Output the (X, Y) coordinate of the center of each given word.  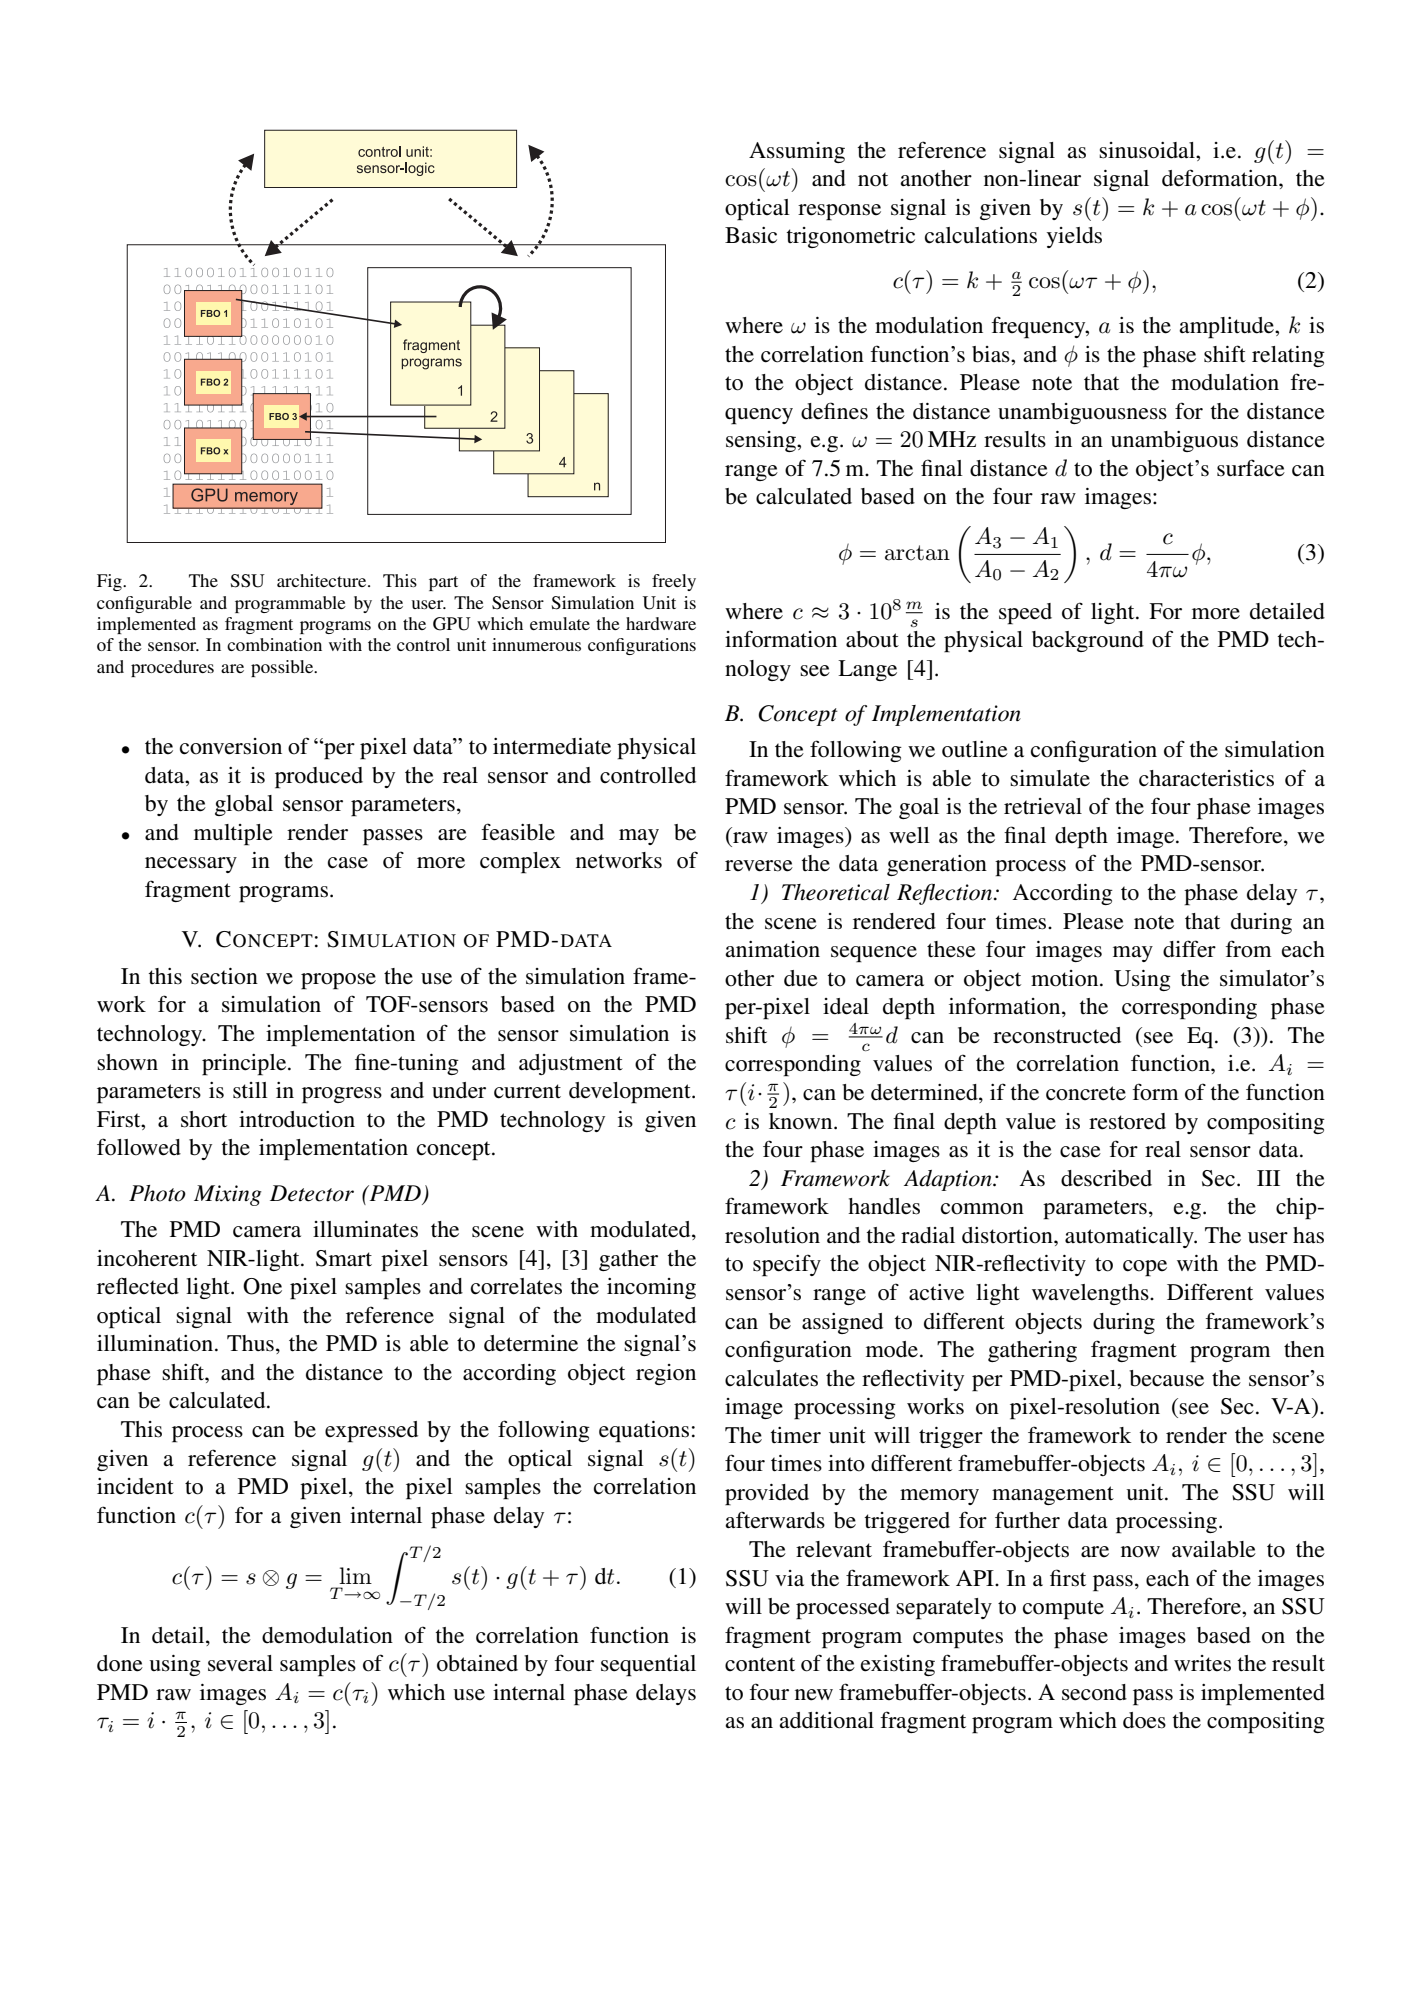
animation (772, 949)
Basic (751, 235)
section (224, 976)
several (240, 1663)
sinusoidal (1148, 150)
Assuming (797, 152)
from (1249, 949)
